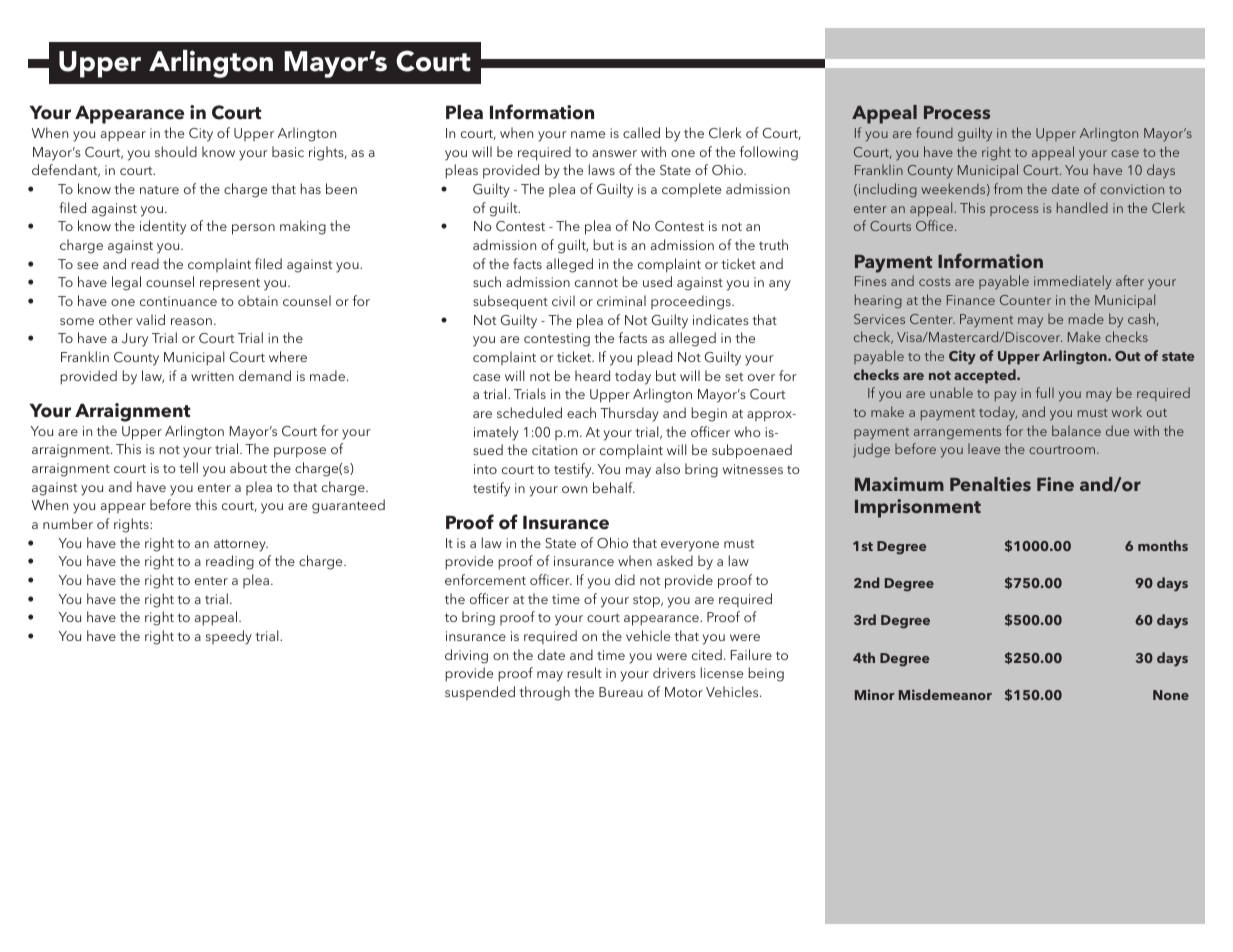 The width and height of the screenshot is (1233, 952). What do you see at coordinates (934, 132) in the screenshot?
I see `found` at bounding box center [934, 132].
